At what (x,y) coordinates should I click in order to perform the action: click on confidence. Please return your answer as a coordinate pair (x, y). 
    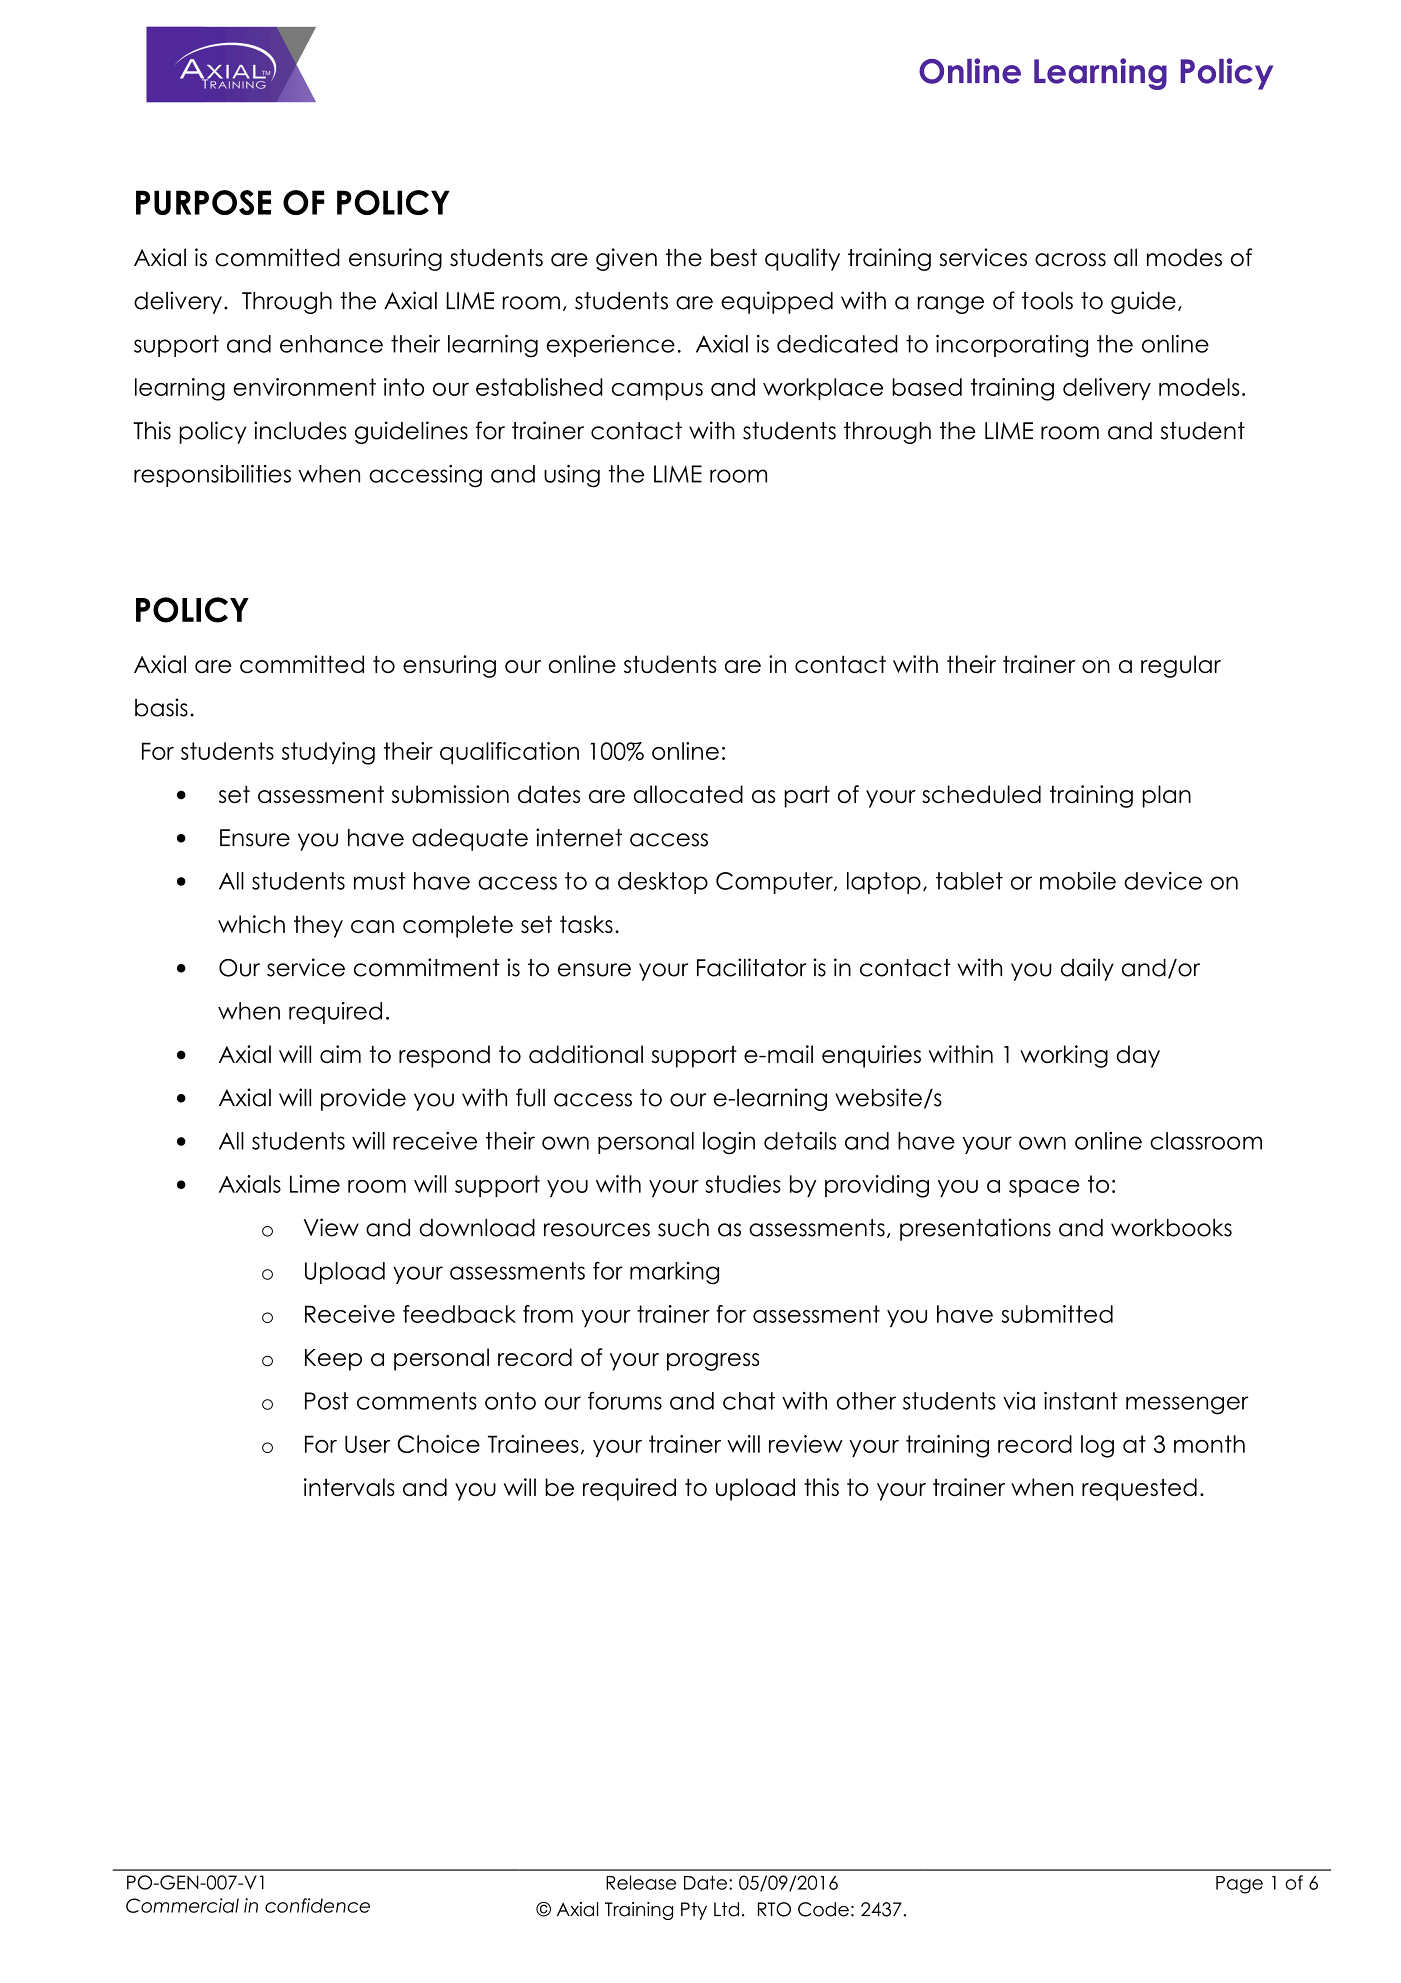
    Looking at the image, I should click on (317, 1905).
